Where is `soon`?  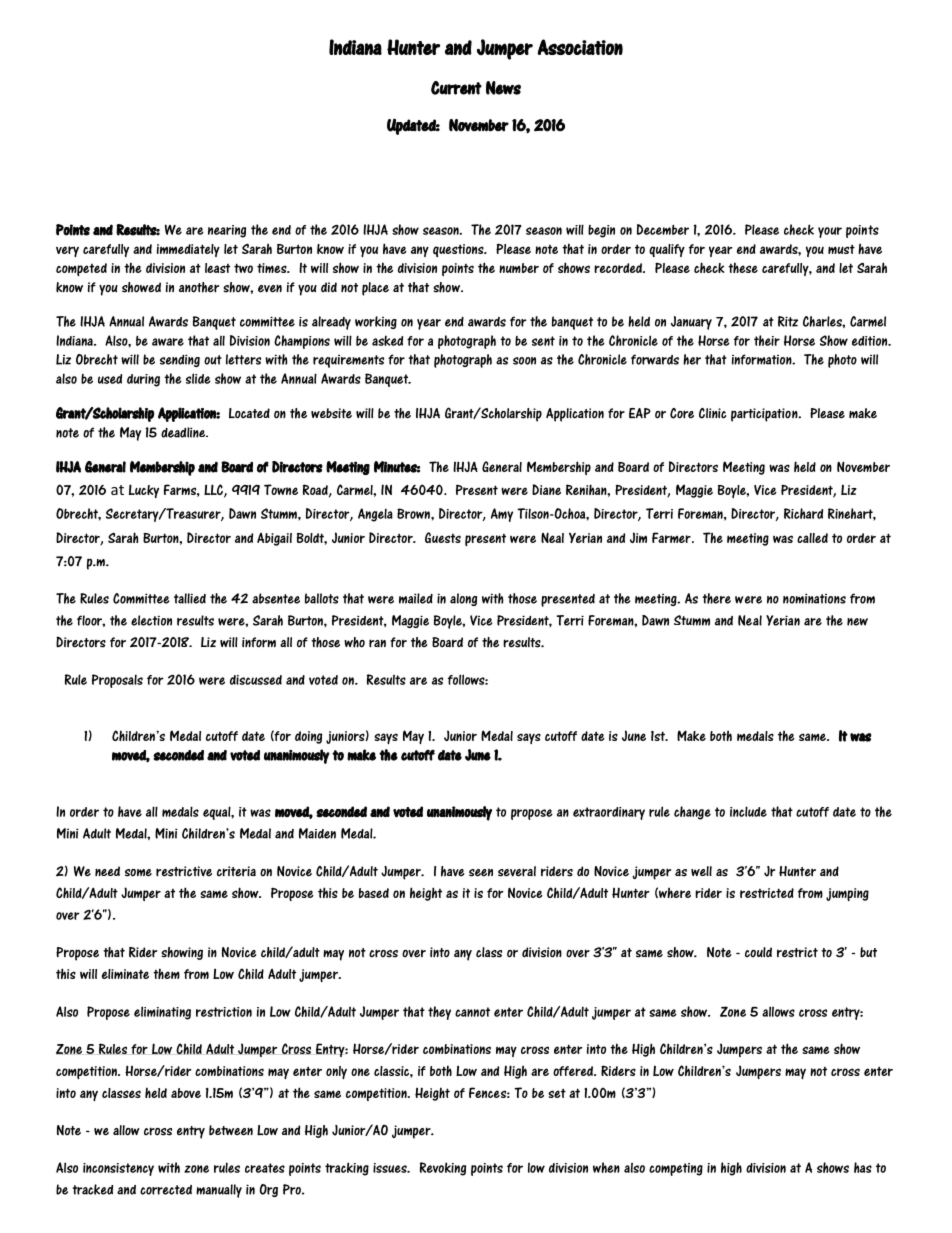 soon is located at coordinates (524, 361).
